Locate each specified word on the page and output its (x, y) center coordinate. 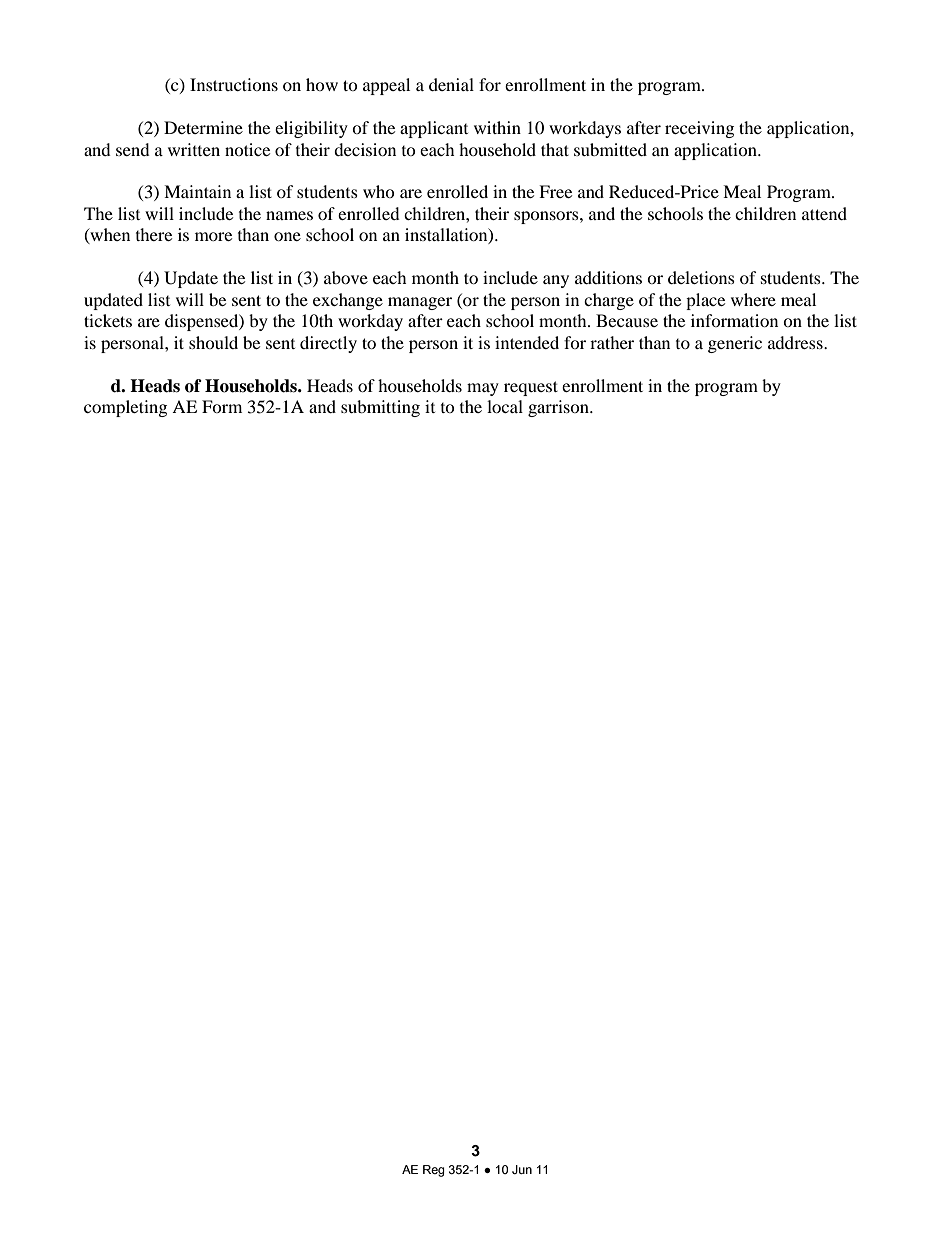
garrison (559, 408)
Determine (203, 127)
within (497, 127)
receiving (699, 129)
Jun (522, 1169)
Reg (434, 1171)
